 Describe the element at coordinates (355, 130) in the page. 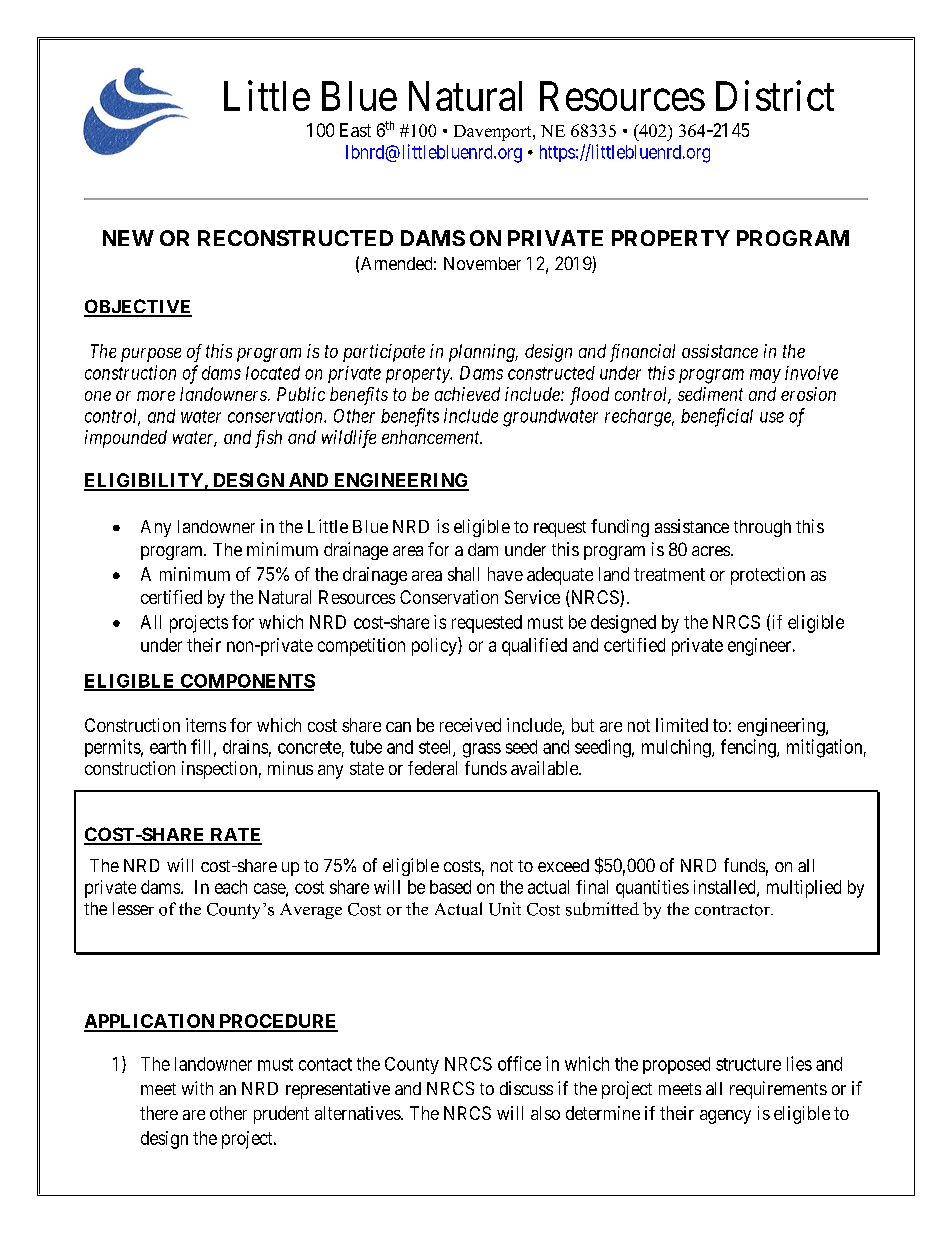

I see `East` at that location.
